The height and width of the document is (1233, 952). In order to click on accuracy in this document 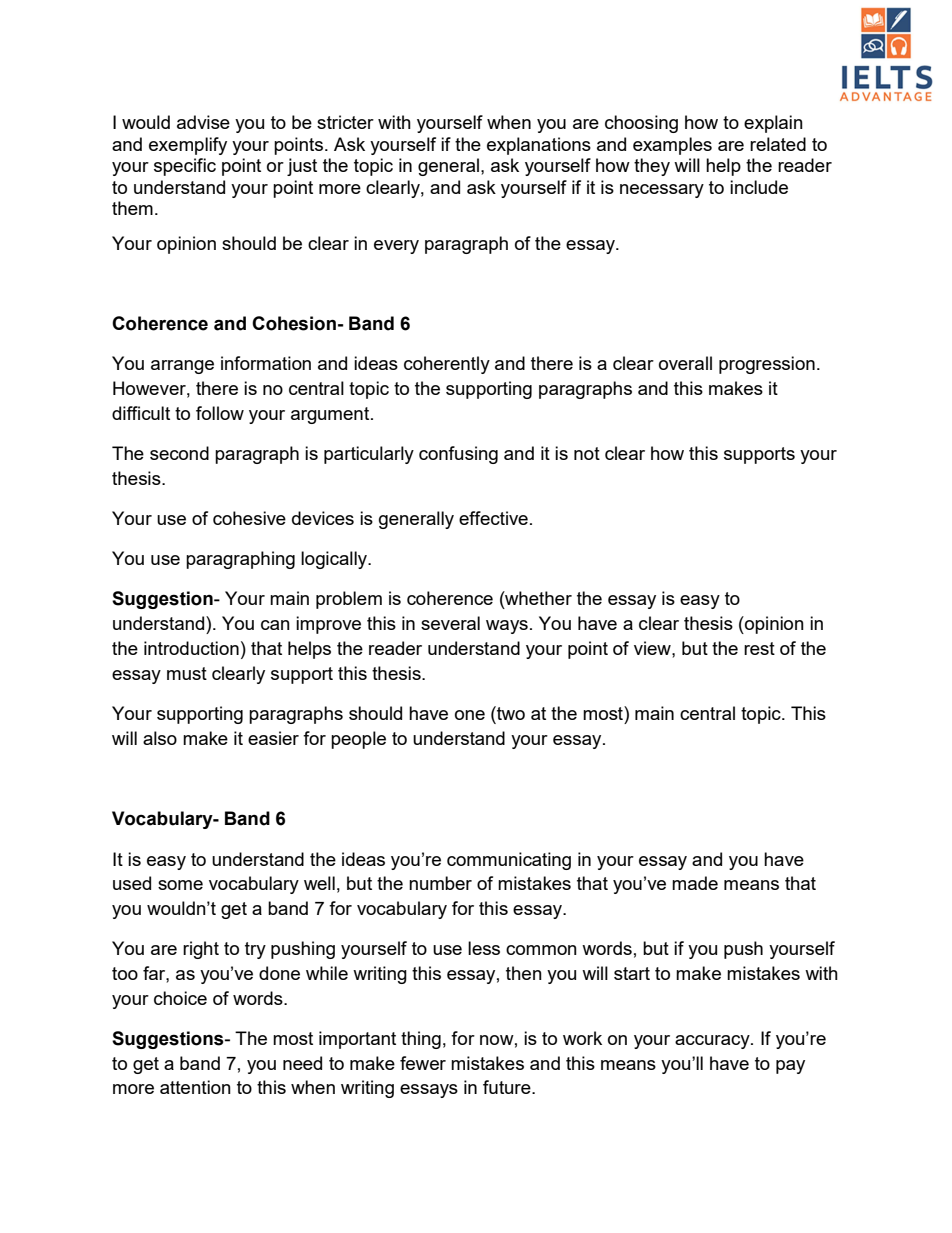, I will do `click(713, 1042)`.
